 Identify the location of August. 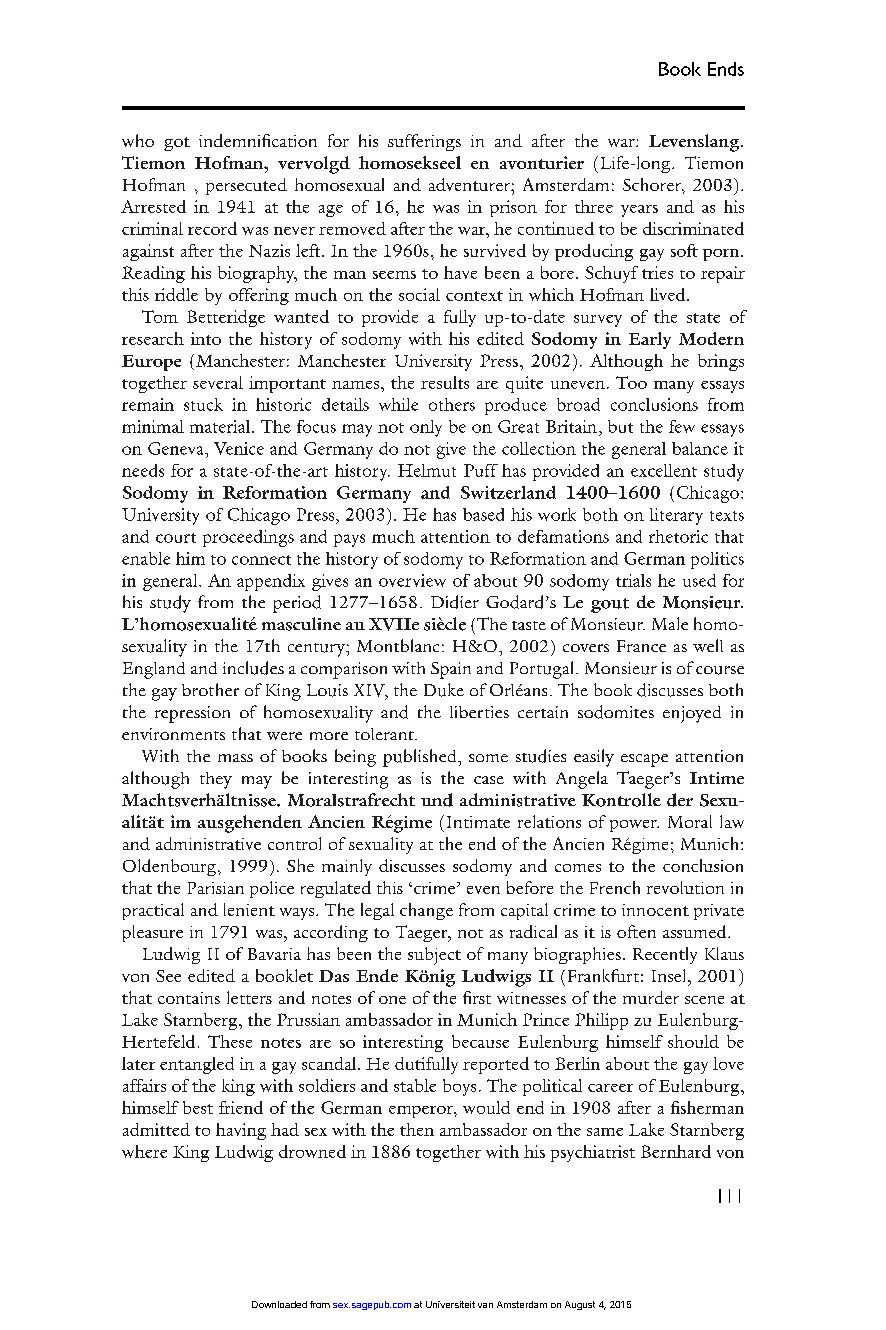
(580, 1305).
